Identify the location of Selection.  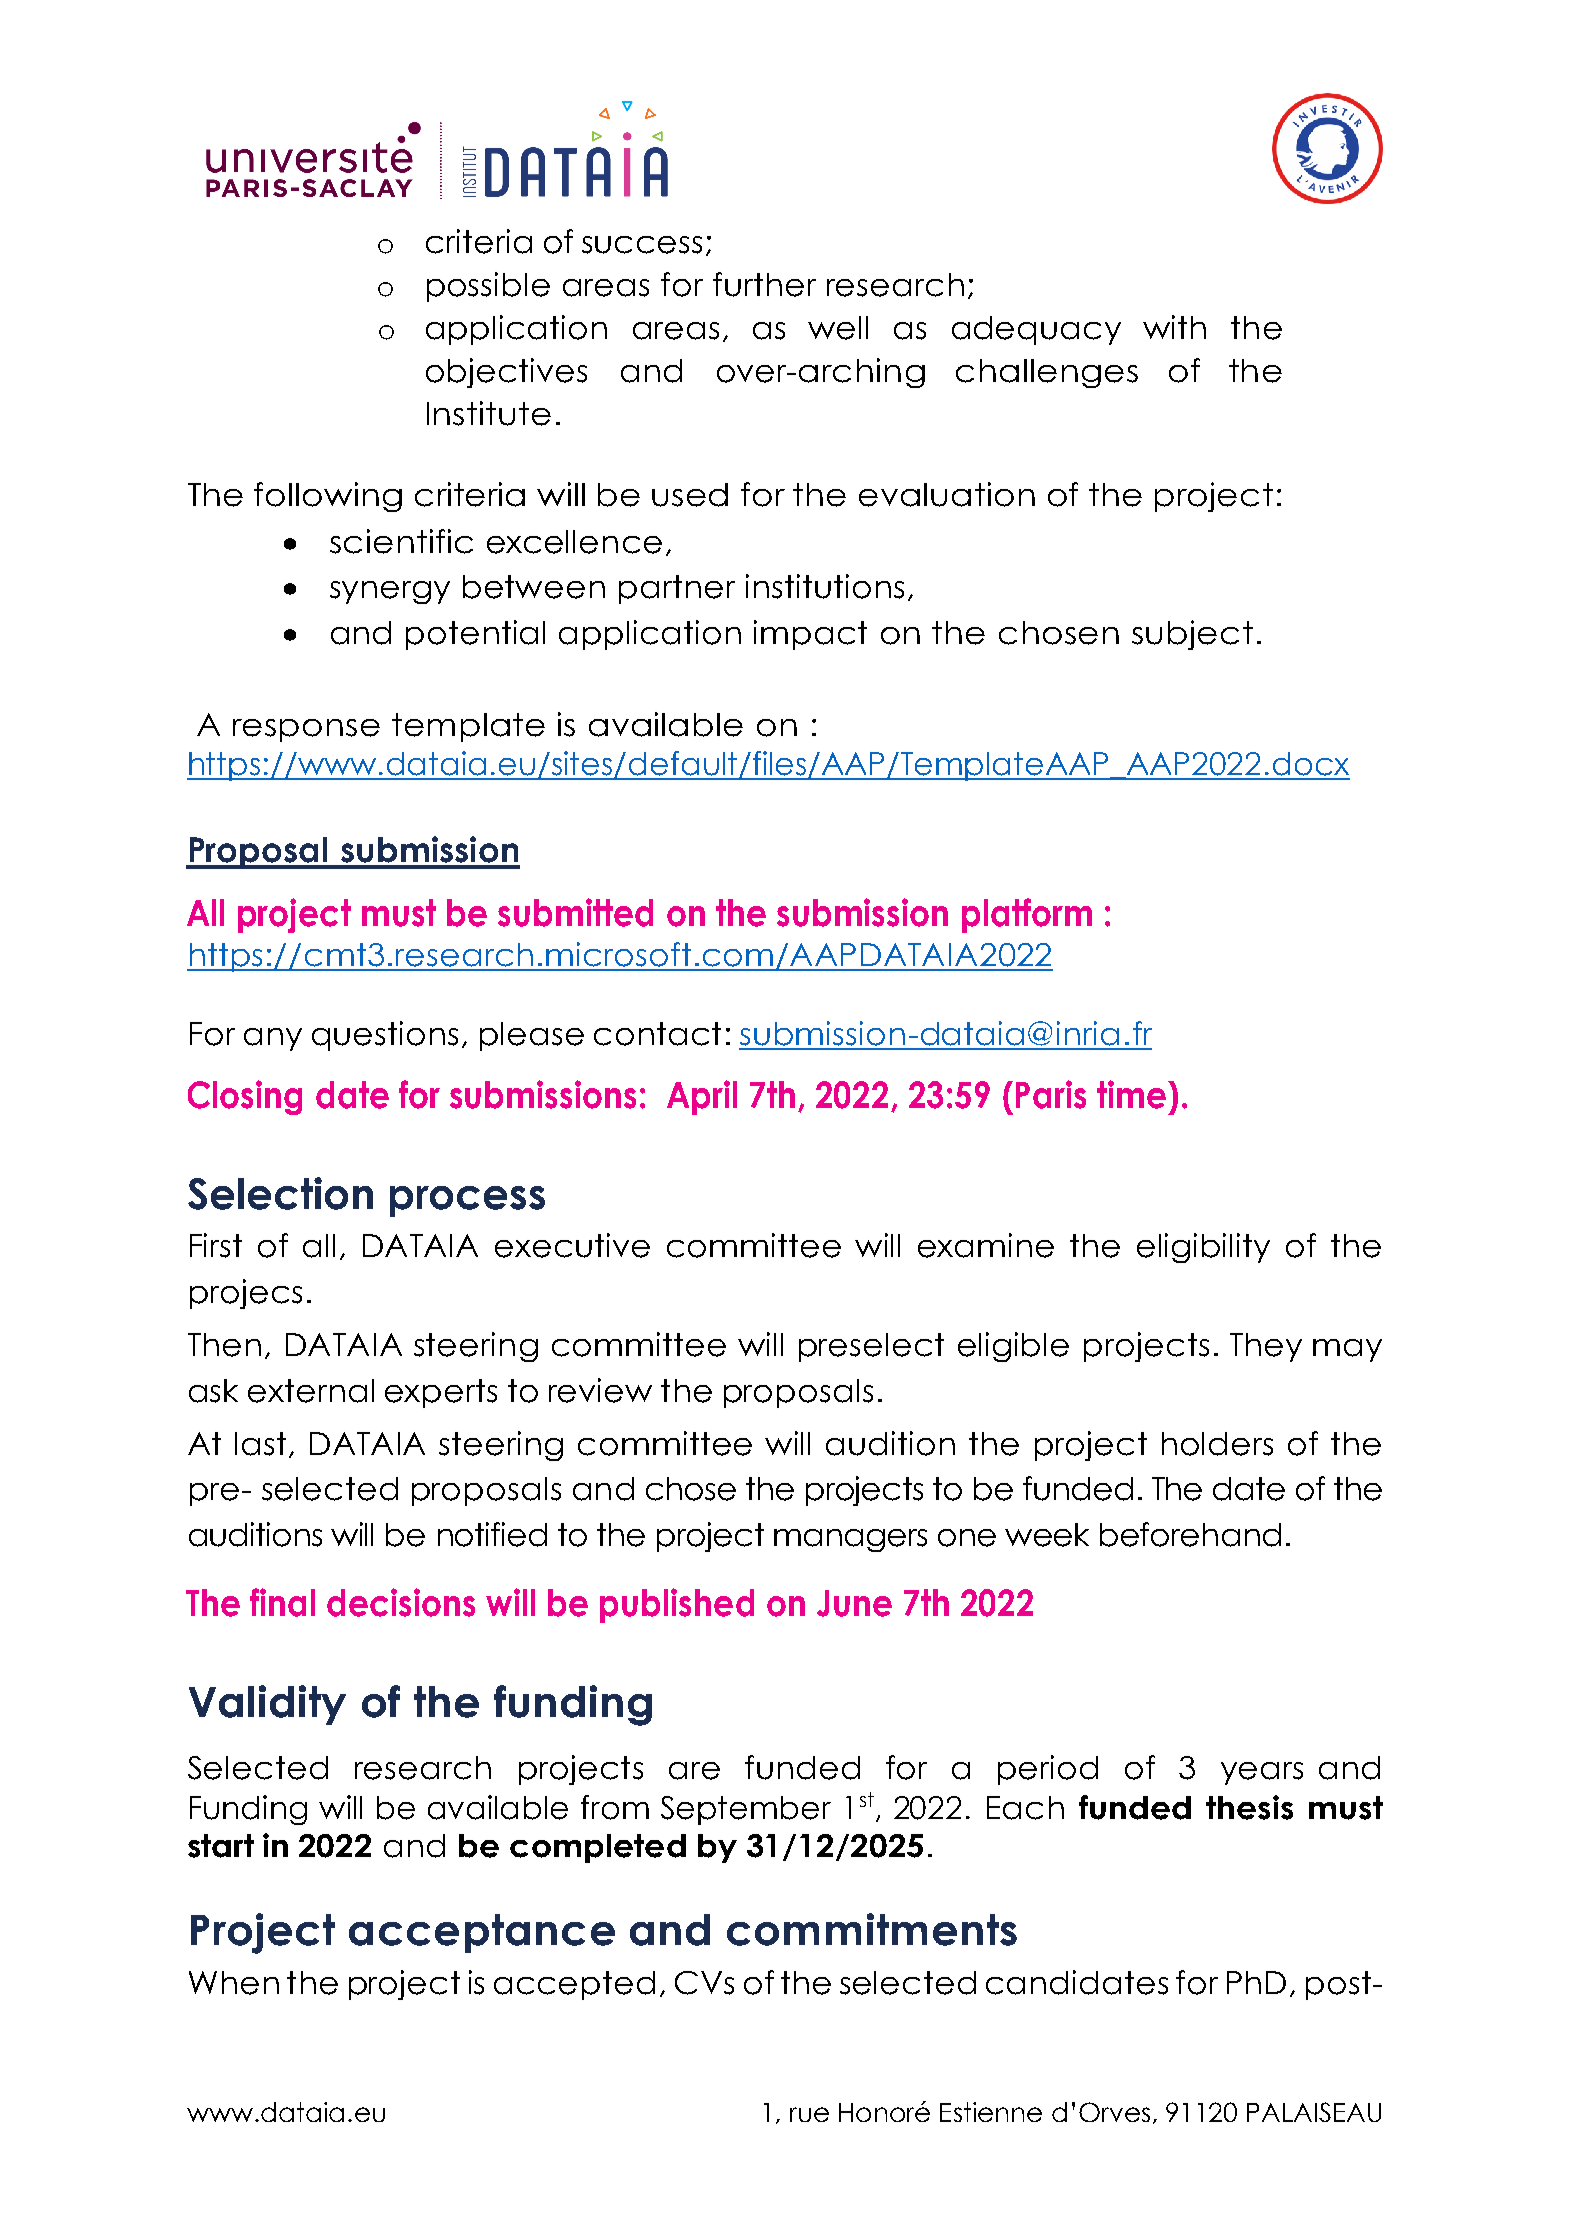
(280, 1193).
